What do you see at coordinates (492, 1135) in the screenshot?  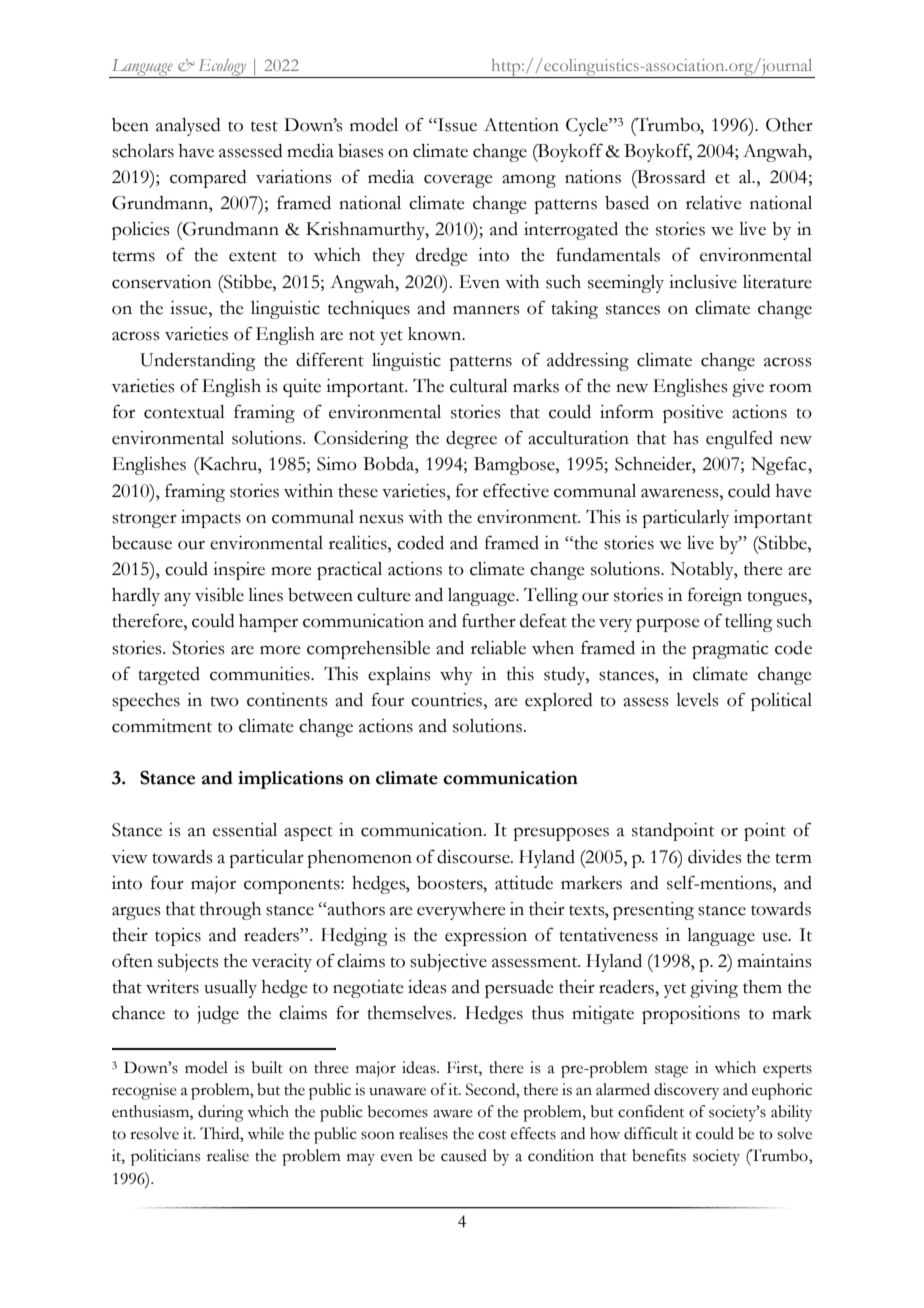 I see `cost` at bounding box center [492, 1135].
